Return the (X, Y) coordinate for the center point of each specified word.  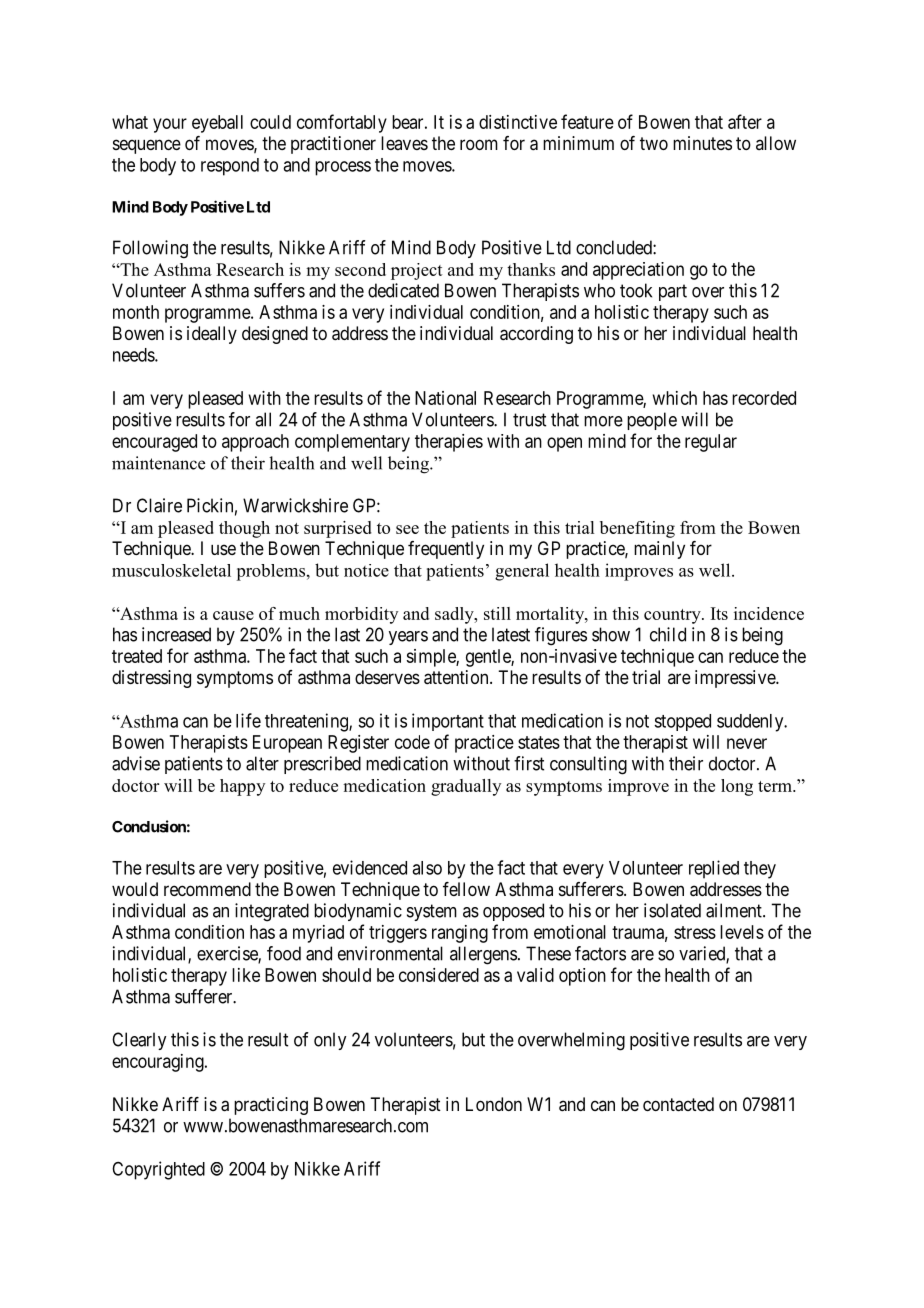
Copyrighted (158, 1170)
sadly (455, 615)
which (675, 398)
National (445, 398)
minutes (702, 143)
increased (176, 634)
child (668, 634)
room (479, 144)
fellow (466, 889)
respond (230, 167)
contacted (678, 1104)
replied (714, 869)
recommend (207, 889)
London (494, 1104)
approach (255, 443)
